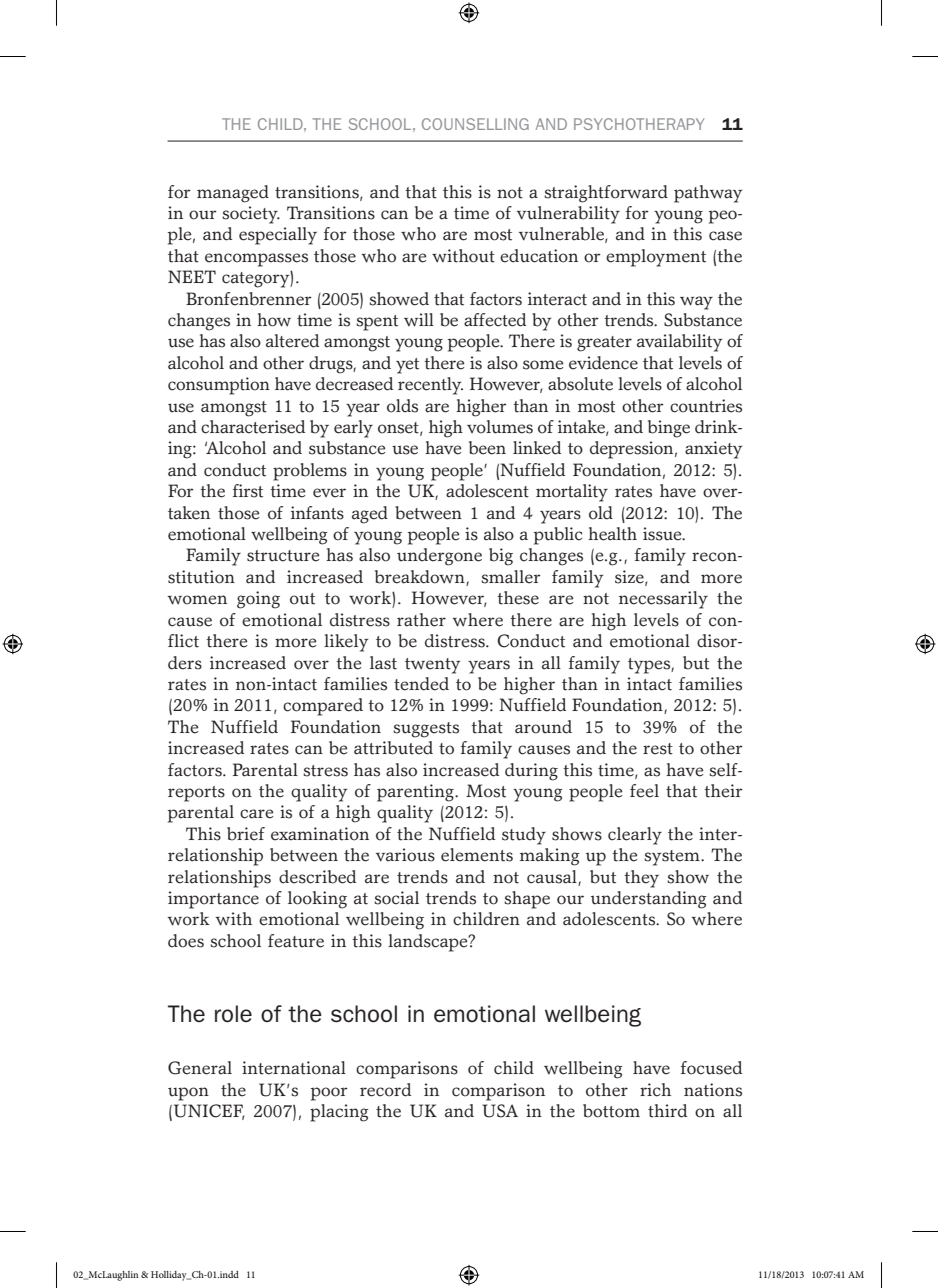 This image has height=1288, width=938. What do you see at coordinates (385, 1090) in the image?
I see `record` at bounding box center [385, 1090].
